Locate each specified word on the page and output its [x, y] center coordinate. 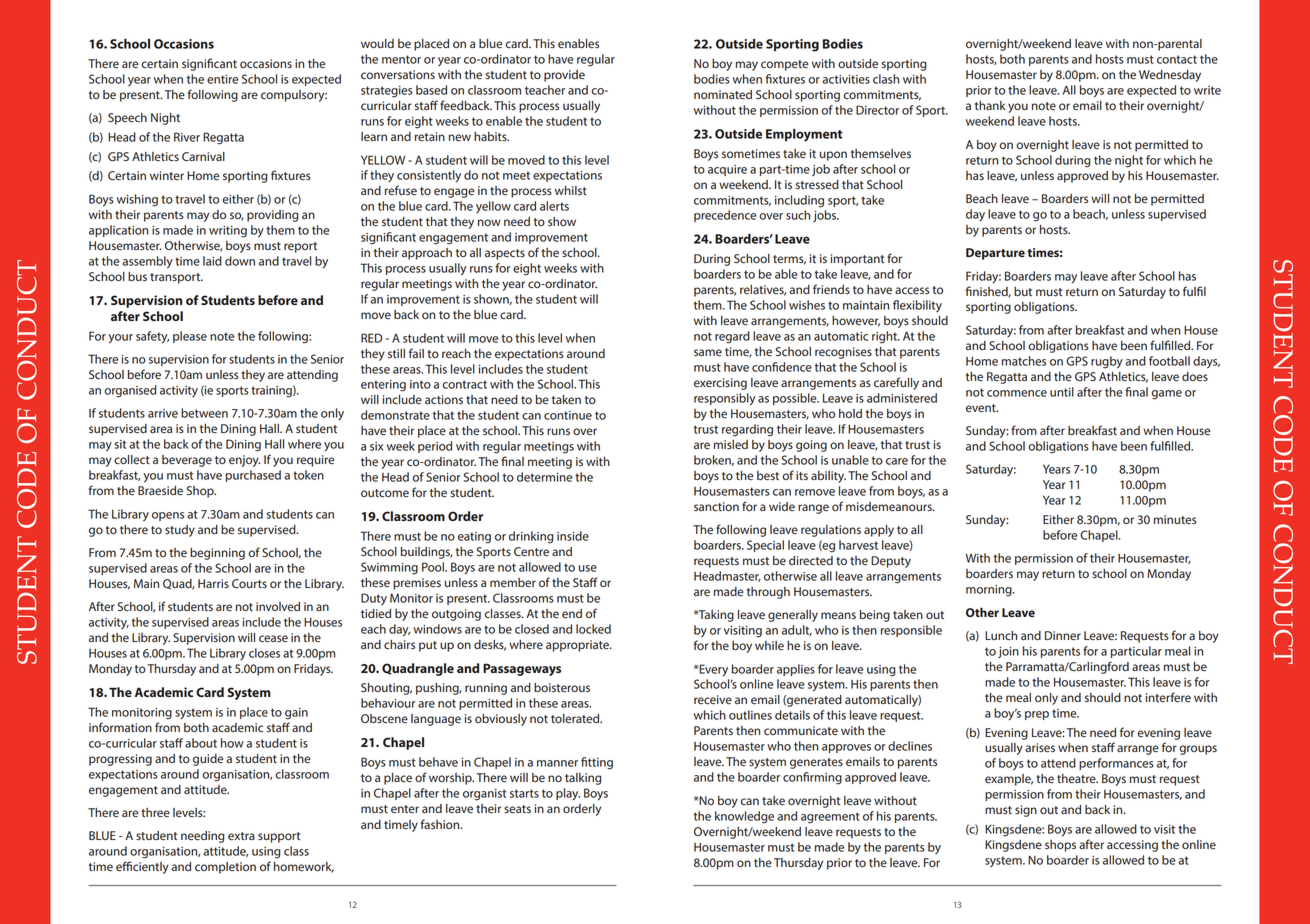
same [708, 352]
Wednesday [1170, 76]
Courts [249, 583]
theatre [1077, 778]
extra [241, 836]
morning [990, 591]
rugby [1107, 362]
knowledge [744, 817]
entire [222, 79]
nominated [723, 95]
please [190, 337]
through [768, 593]
